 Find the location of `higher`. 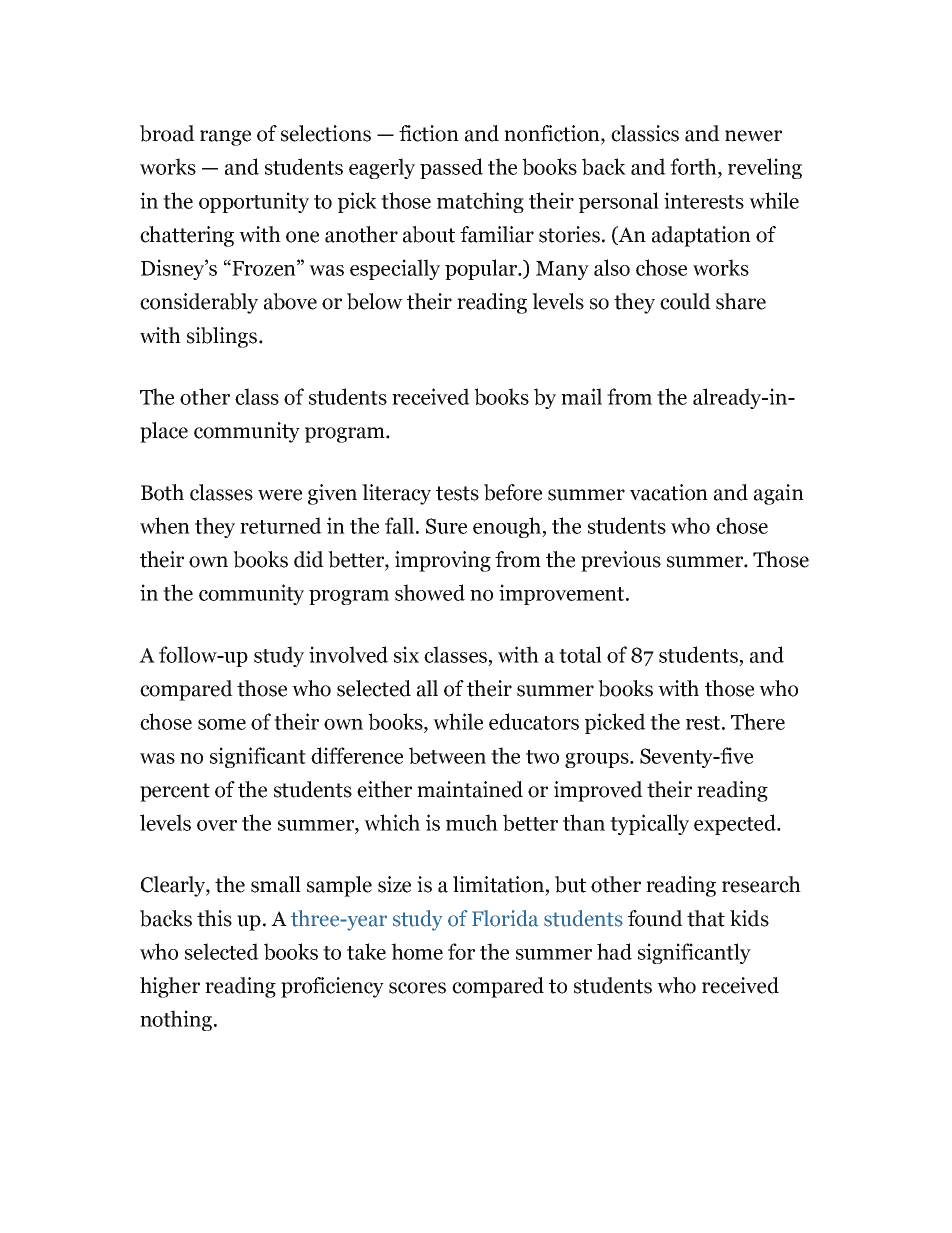

higher is located at coordinates (170, 987).
